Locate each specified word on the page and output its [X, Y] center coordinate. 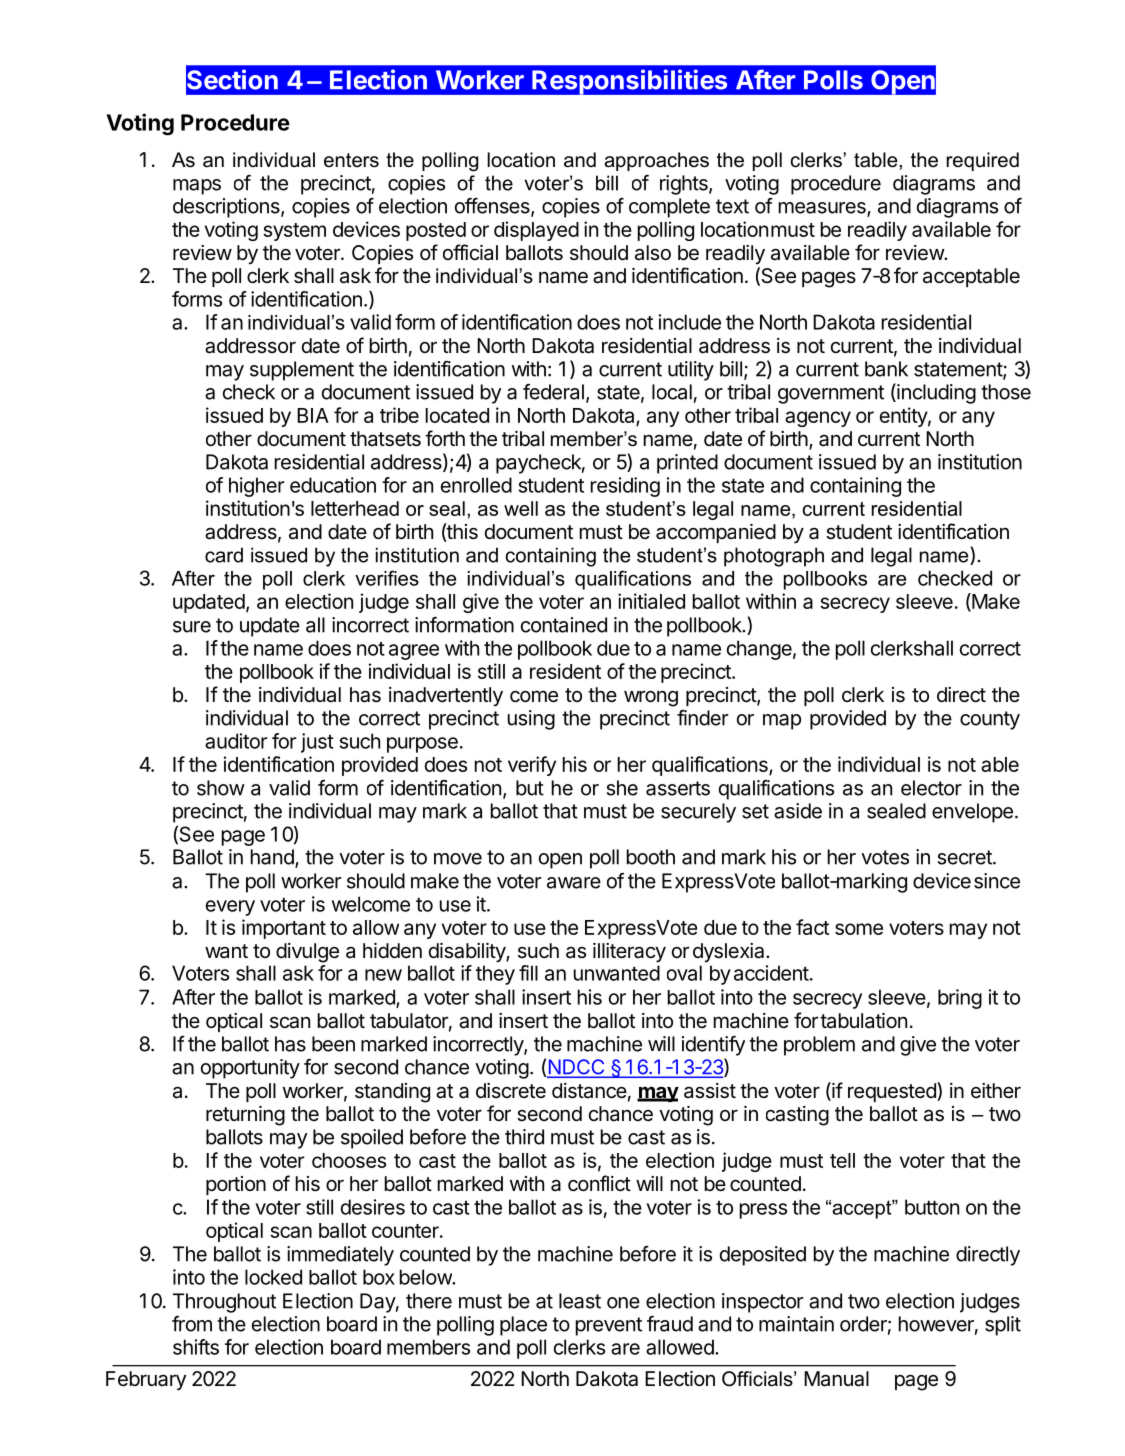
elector [931, 788]
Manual [836, 1379]
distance [589, 1091]
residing [625, 487]
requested [893, 1092]
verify [532, 766]
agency [818, 419]
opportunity [250, 1069]
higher [256, 487]
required [983, 161]
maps [197, 187]
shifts [196, 1347]
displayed [536, 231]
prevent [609, 1326]
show [221, 788]
